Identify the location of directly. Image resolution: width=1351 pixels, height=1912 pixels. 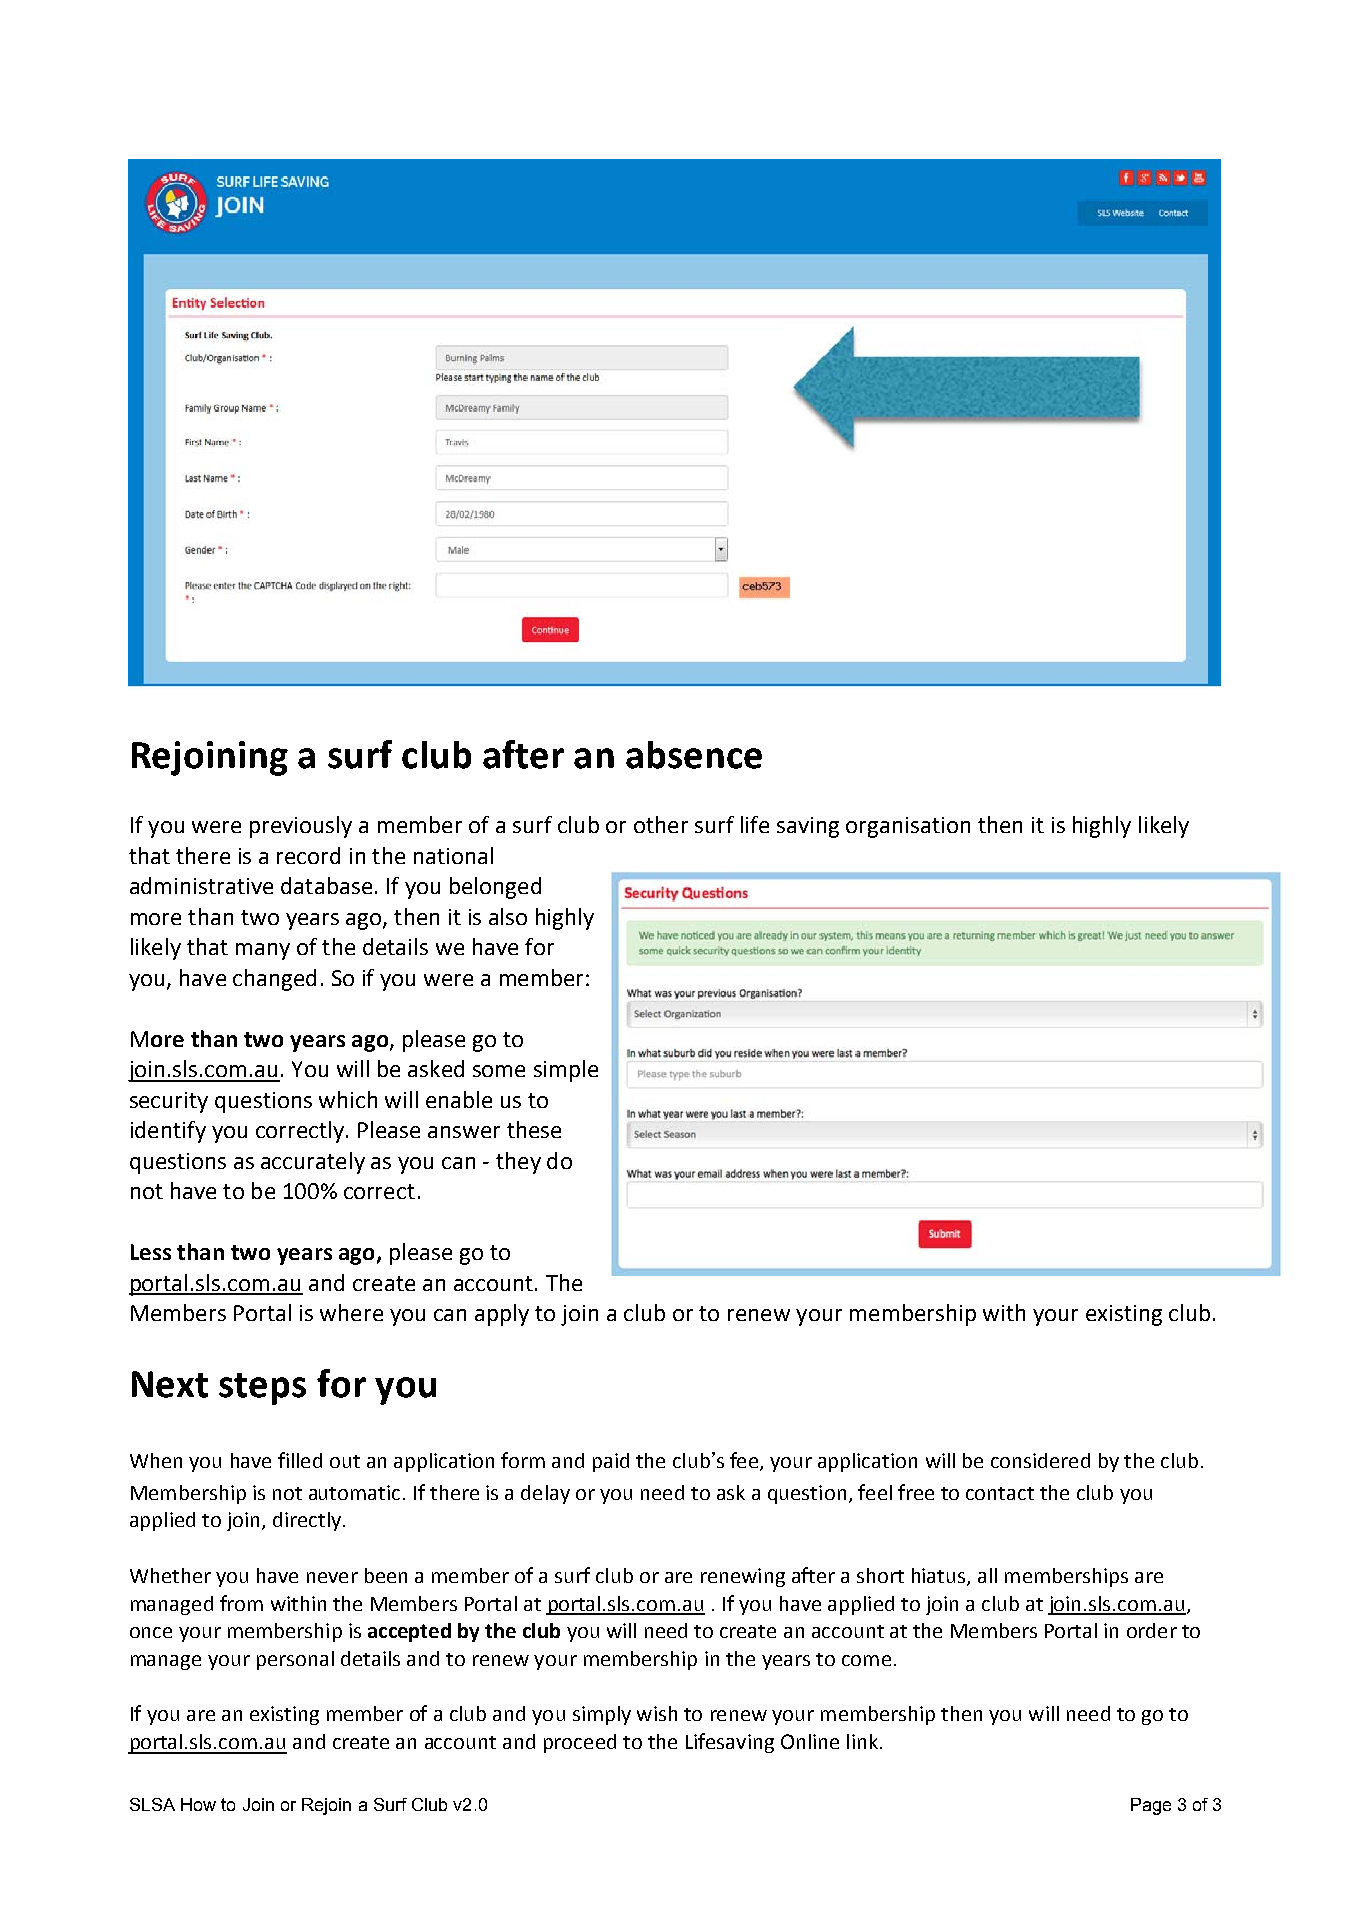
(307, 1521).
